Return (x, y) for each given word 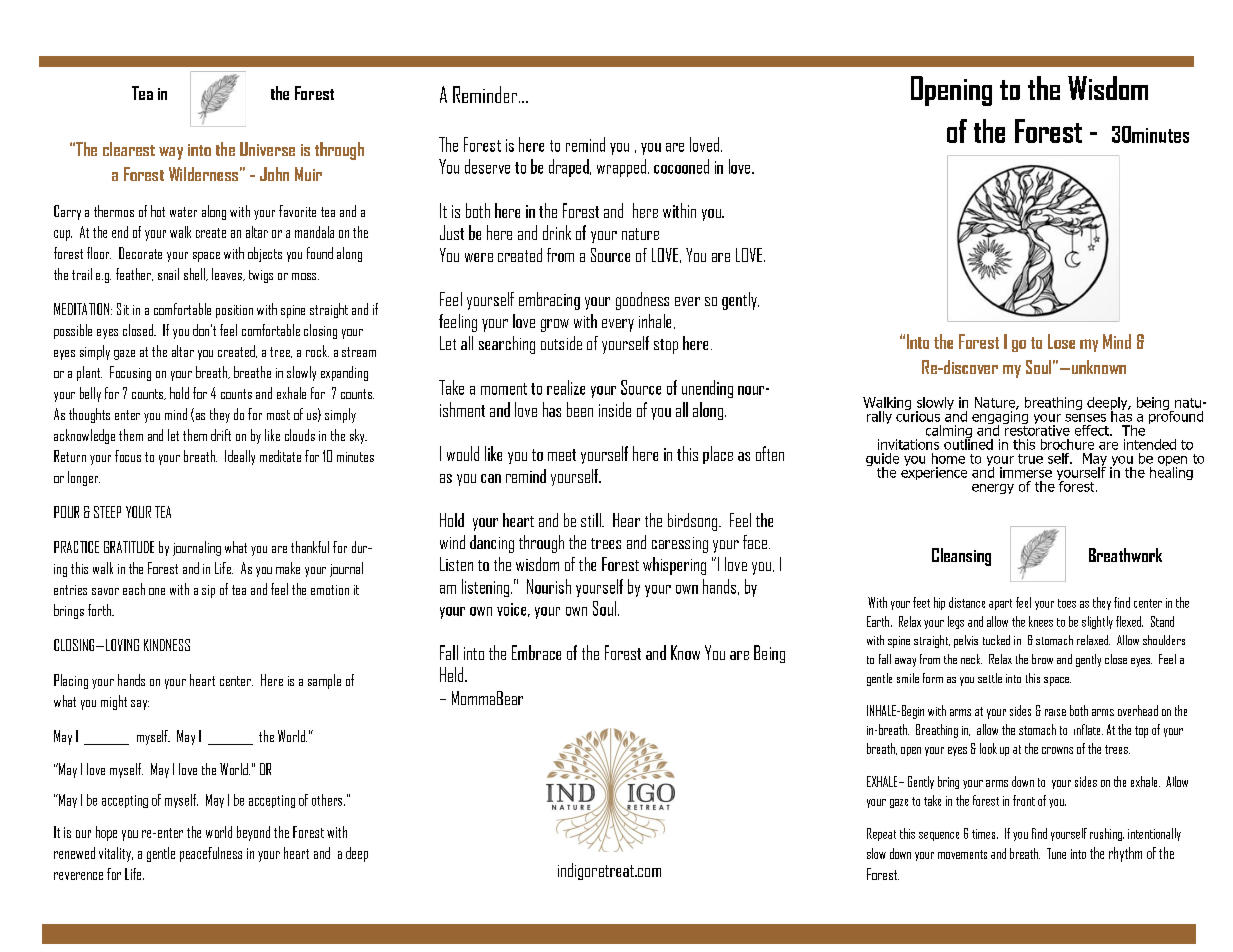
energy (993, 489)
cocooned (681, 166)
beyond (253, 833)
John (274, 174)
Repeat (881, 834)
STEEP (107, 512)
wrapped (621, 168)
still (592, 520)
